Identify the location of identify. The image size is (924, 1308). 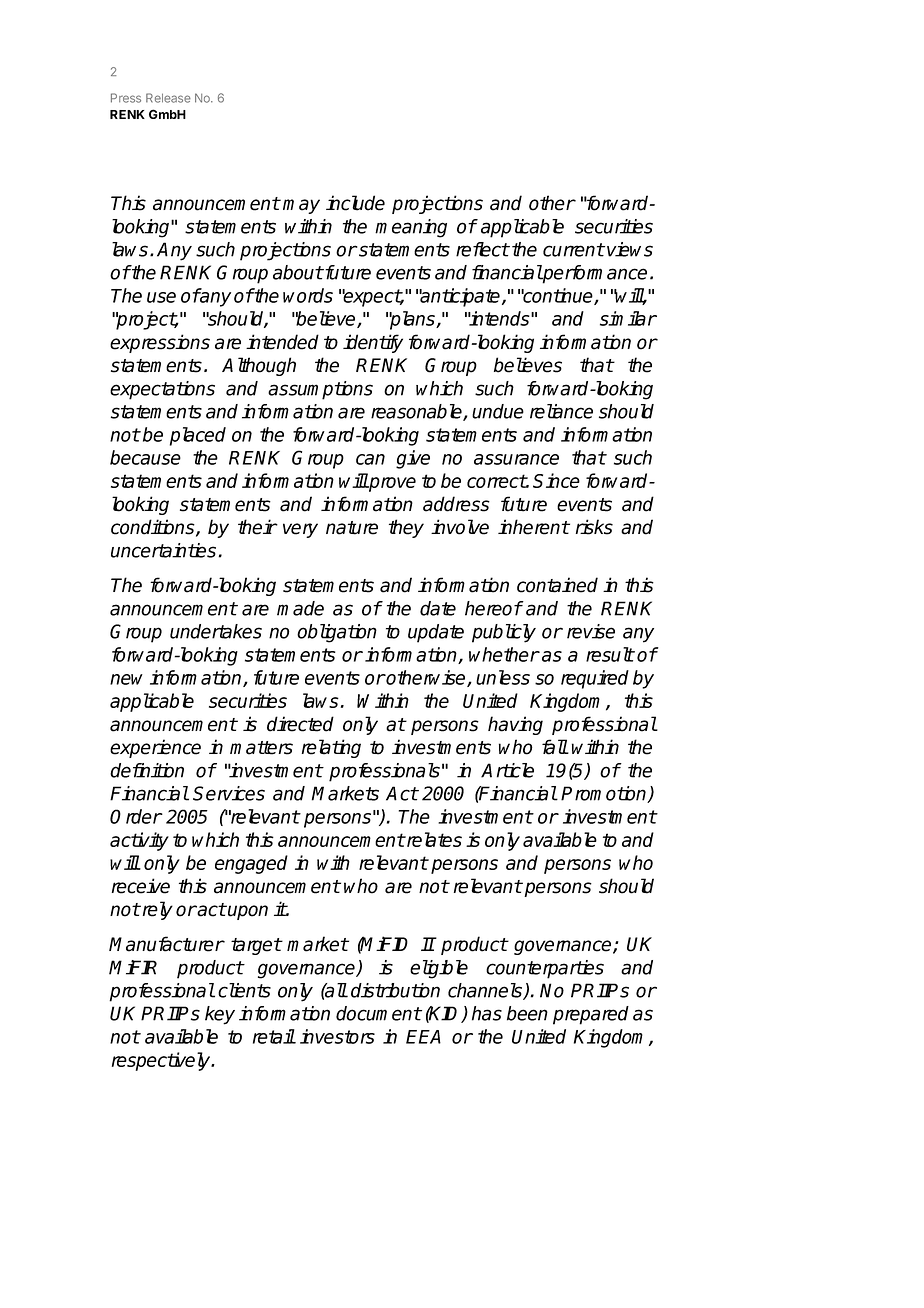
(373, 343).
